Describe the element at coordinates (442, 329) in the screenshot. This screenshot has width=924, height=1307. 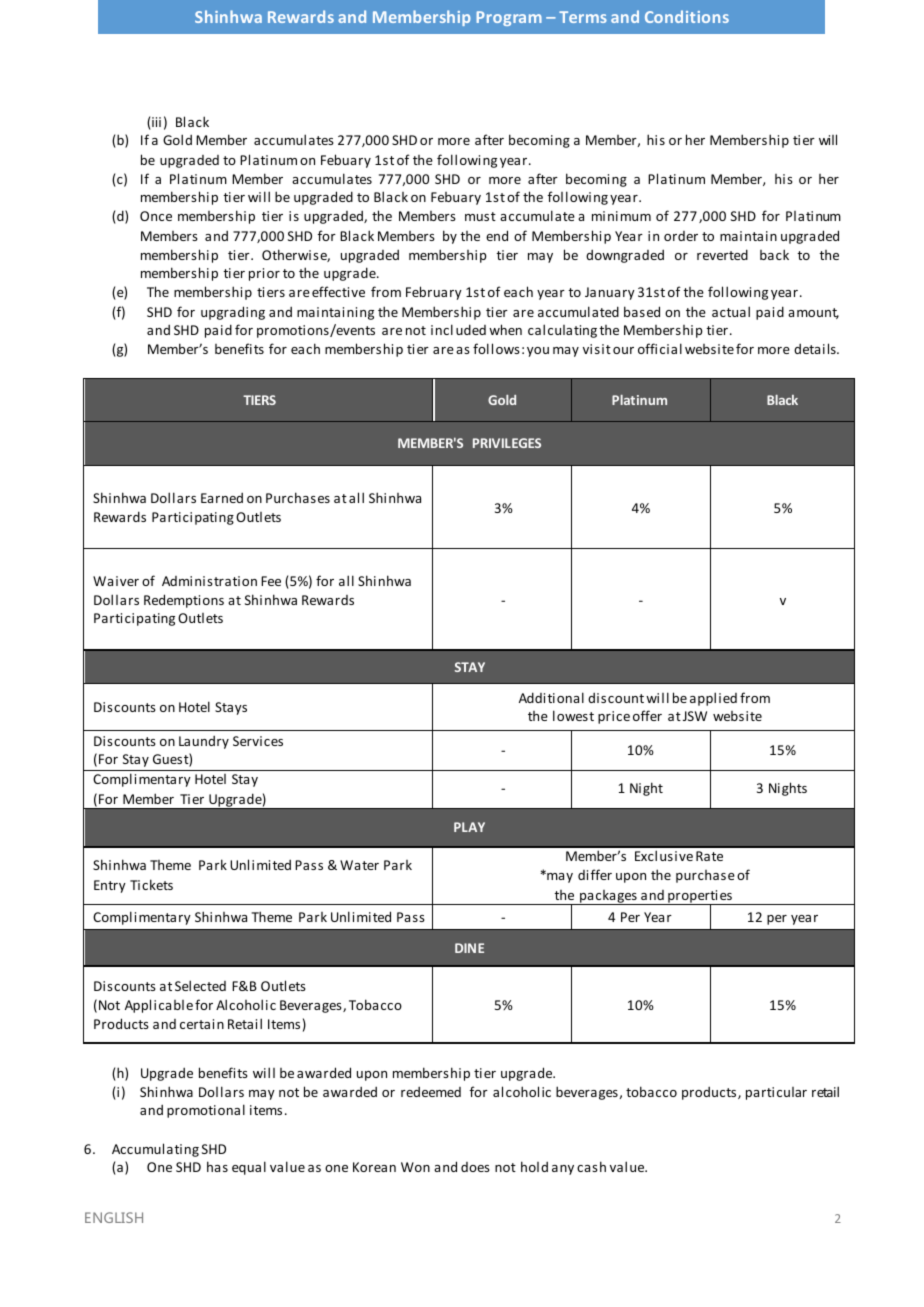
I see `incl` at that location.
